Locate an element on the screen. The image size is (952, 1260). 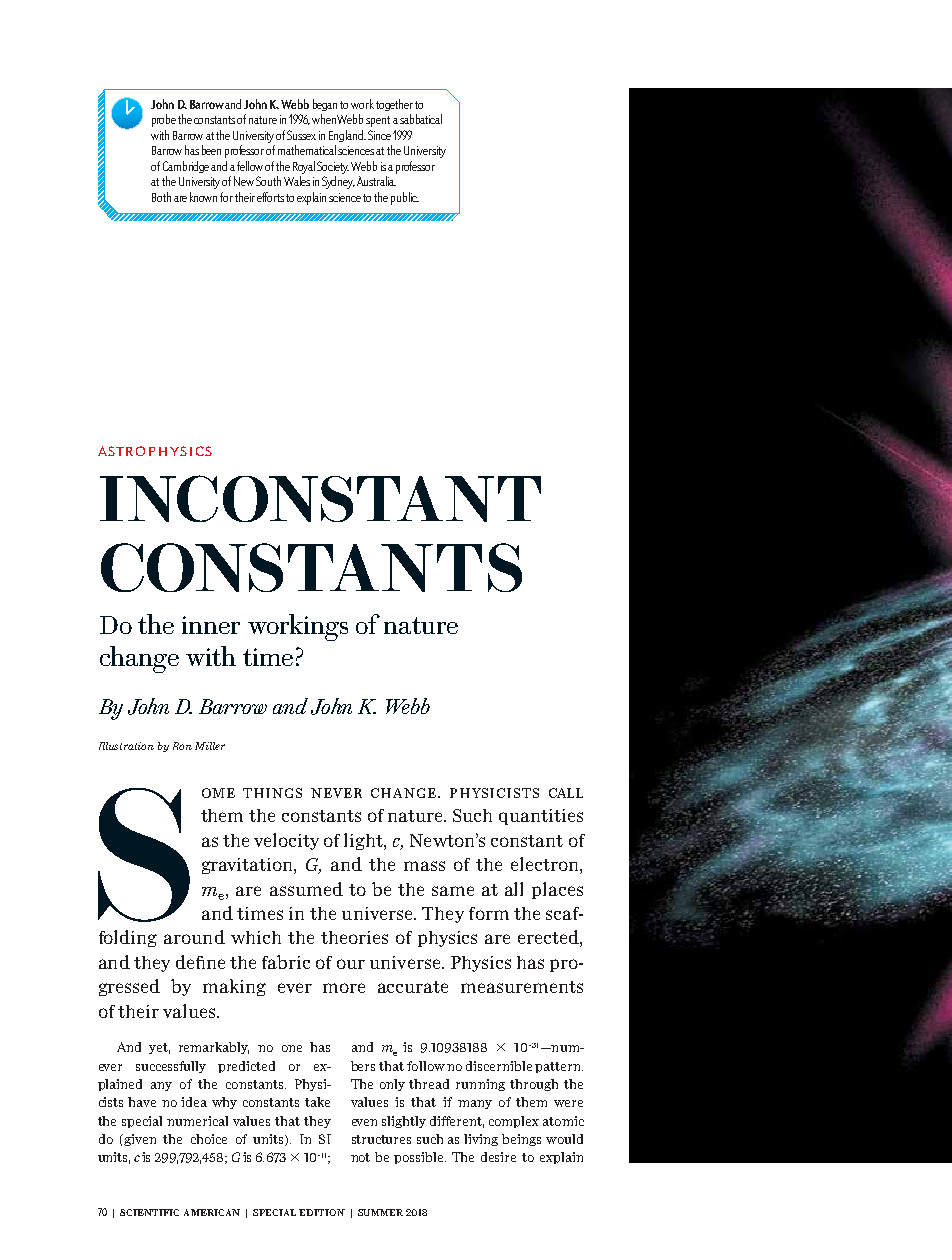
public is located at coordinates (405, 198).
